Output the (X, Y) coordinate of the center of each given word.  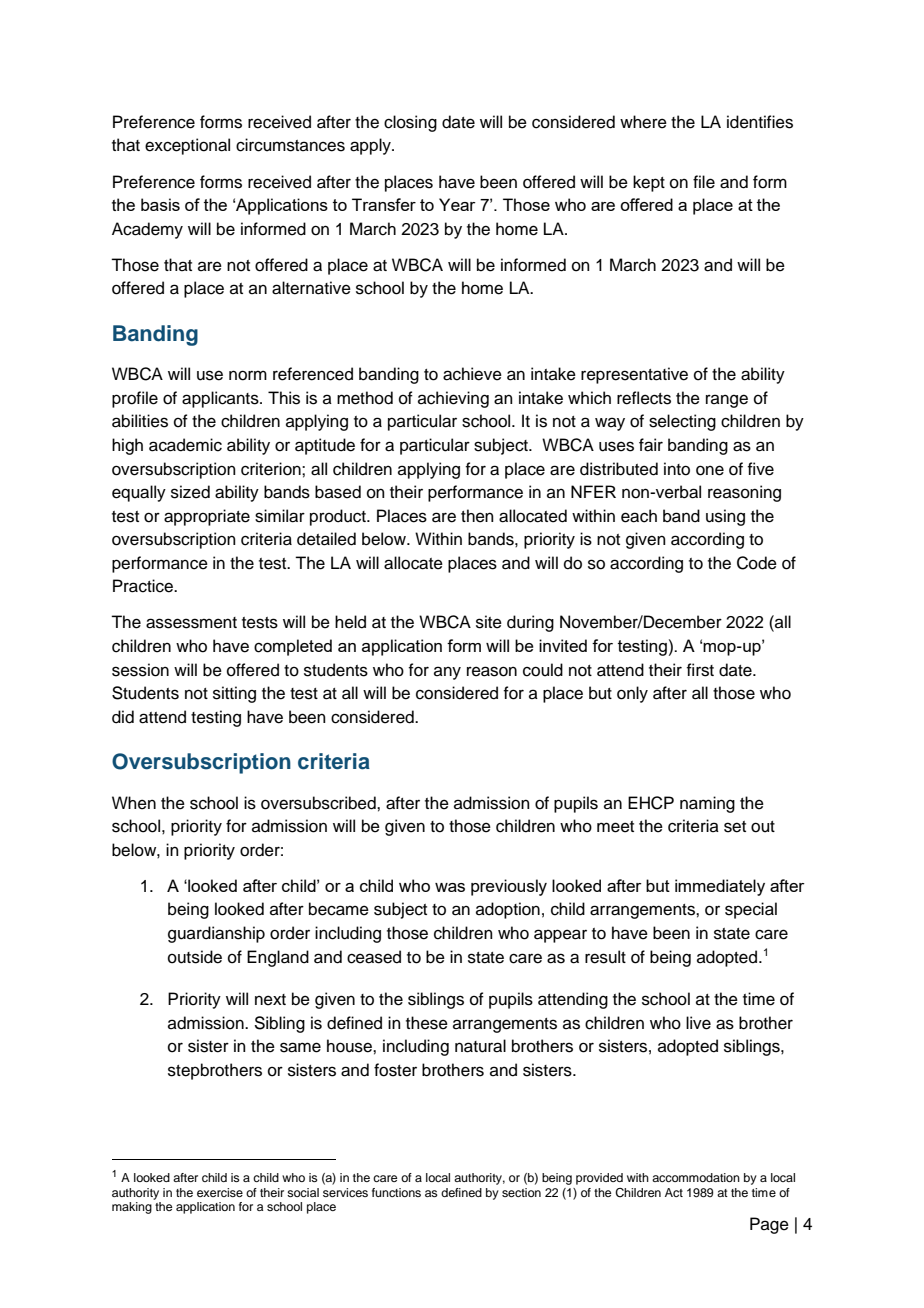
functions (396, 1192)
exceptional (187, 146)
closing (410, 123)
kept (649, 183)
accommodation (696, 1177)
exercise (220, 1192)
